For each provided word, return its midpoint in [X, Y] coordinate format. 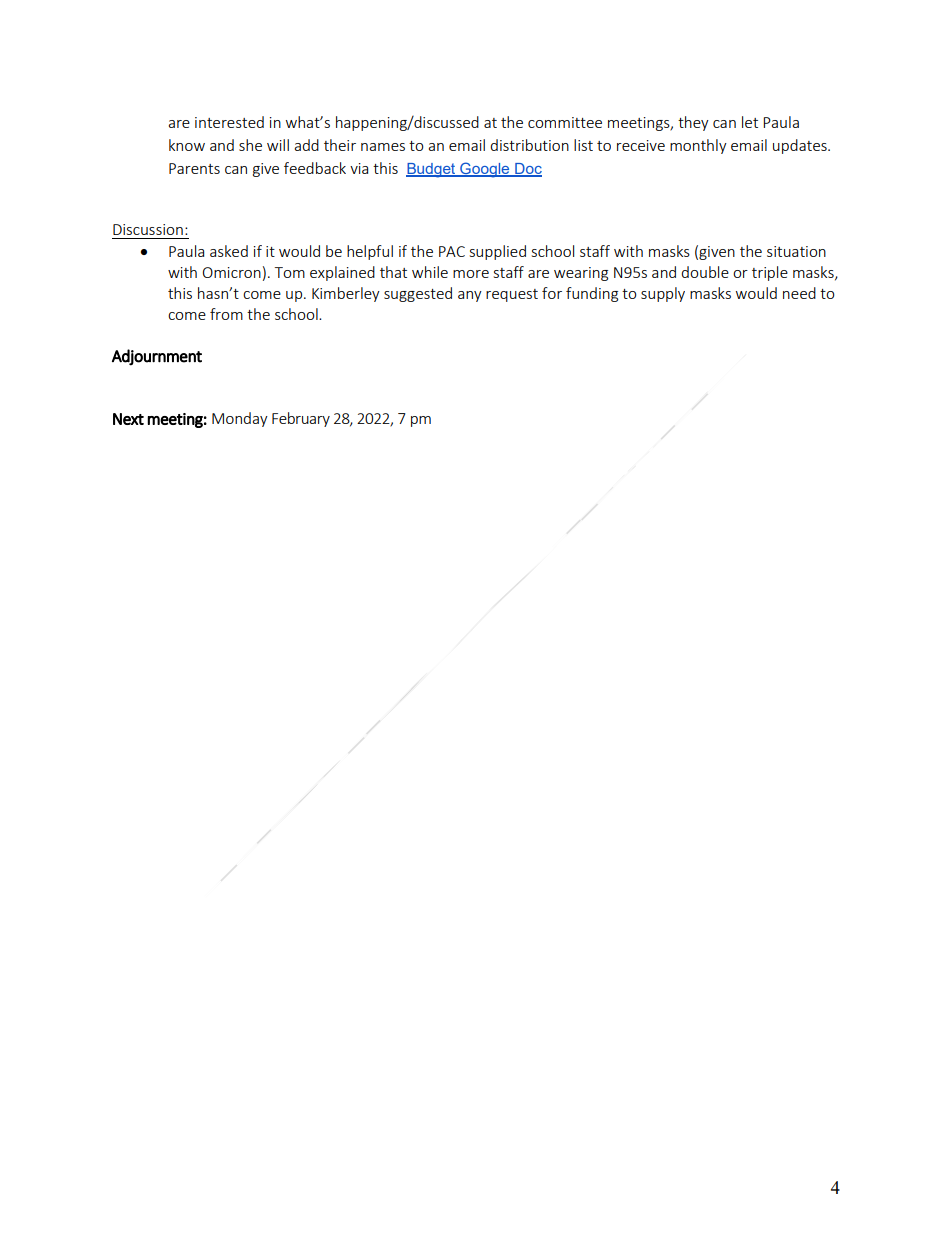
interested [229, 122]
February [301, 419]
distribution [529, 145]
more [471, 274]
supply [663, 294]
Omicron [232, 272]
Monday [240, 419]
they [693, 123]
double [705, 272]
